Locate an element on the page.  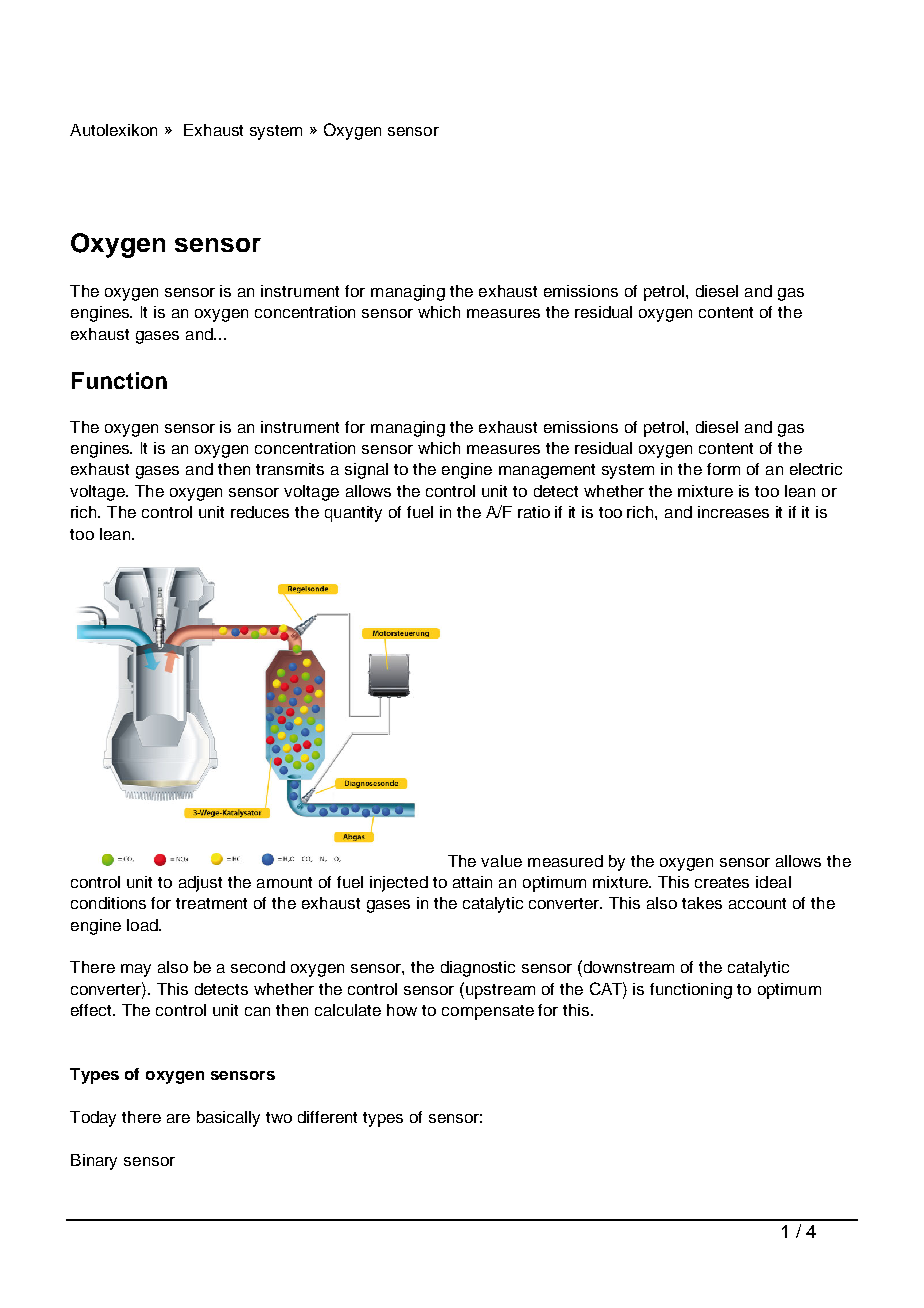
reduces is located at coordinates (260, 512).
